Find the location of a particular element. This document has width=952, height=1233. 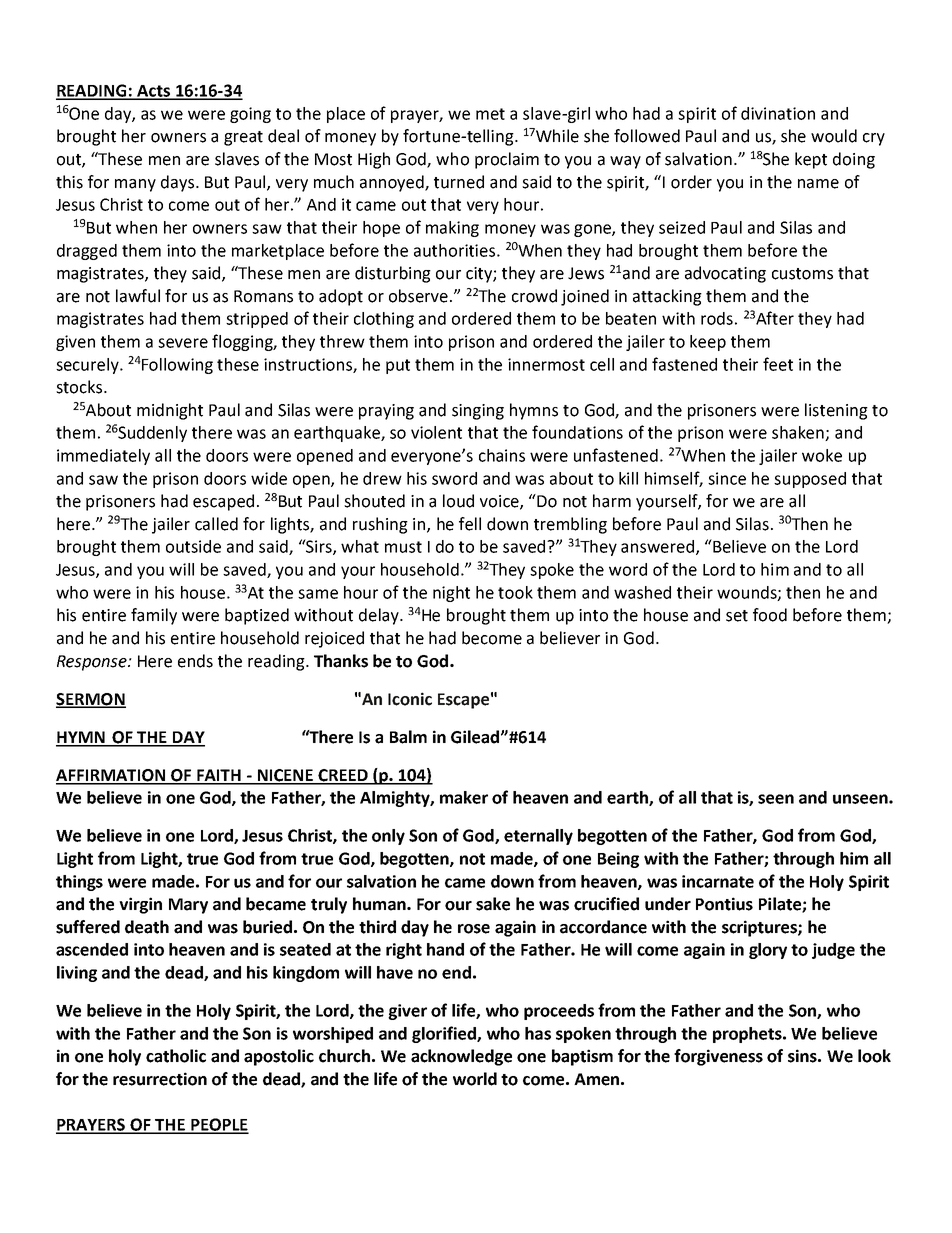

world is located at coordinates (475, 1079).
